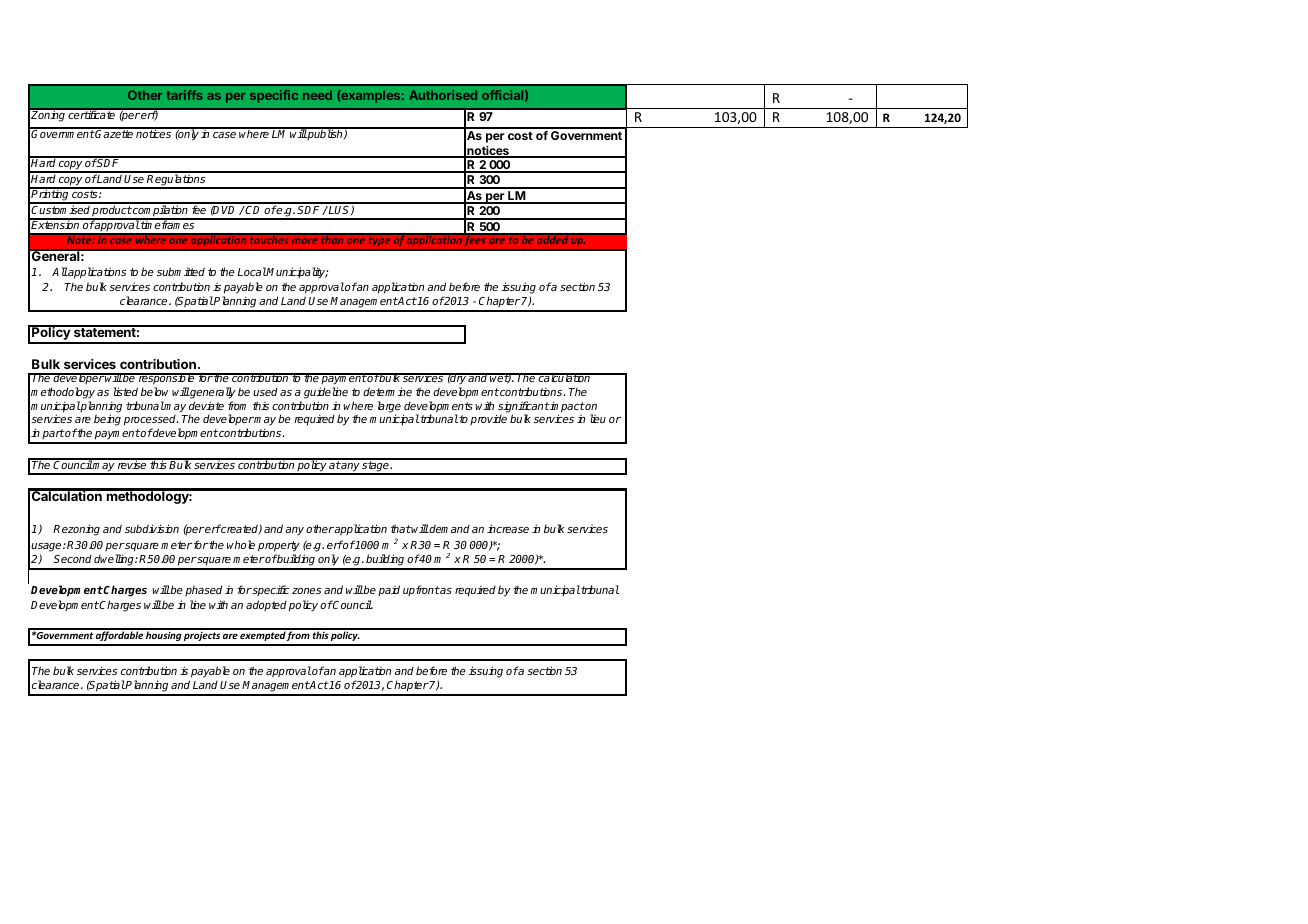  Describe the element at coordinates (107, 420) in the image. I see `being` at that location.
